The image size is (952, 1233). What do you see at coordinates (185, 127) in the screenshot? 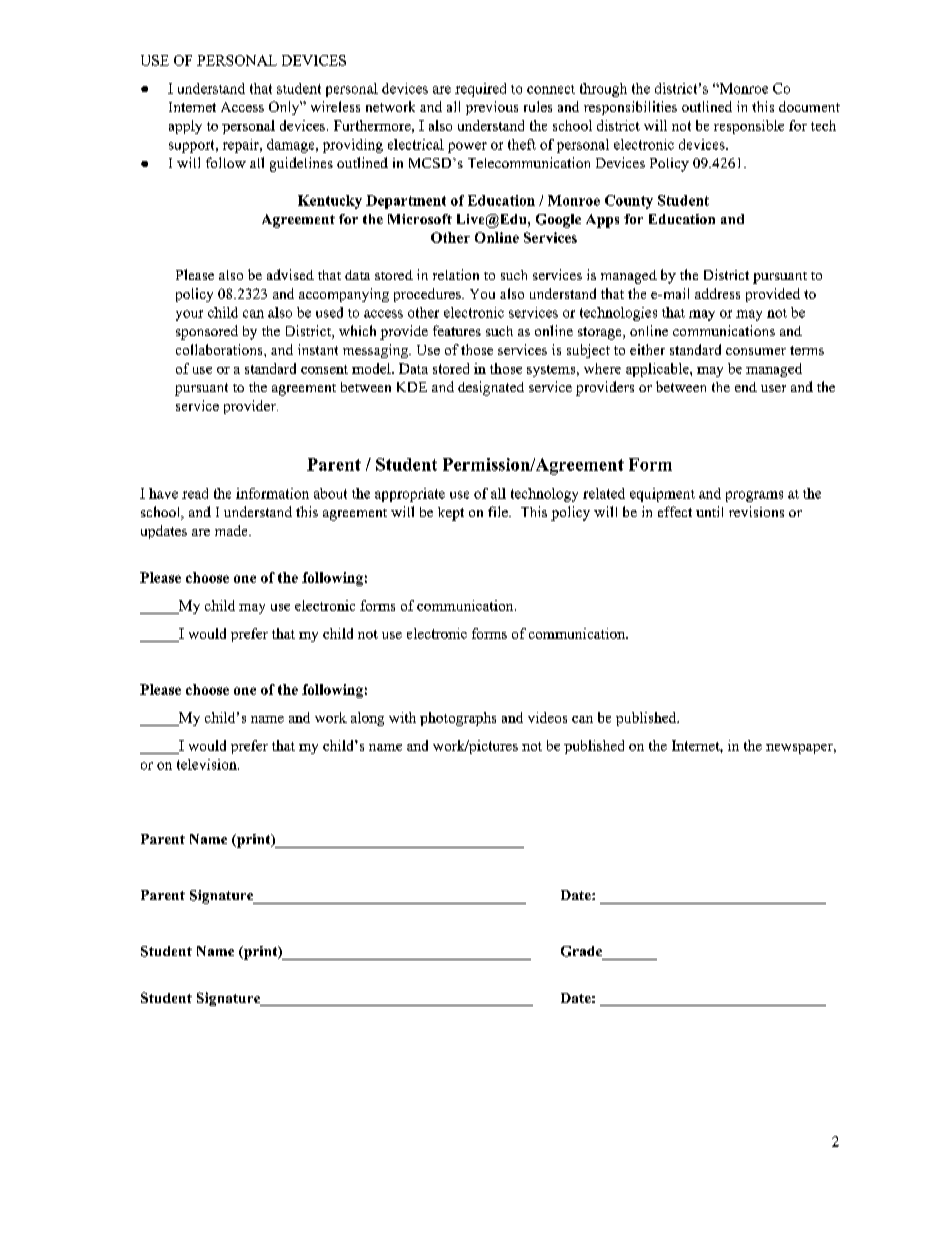
I see `apply` at bounding box center [185, 127].
